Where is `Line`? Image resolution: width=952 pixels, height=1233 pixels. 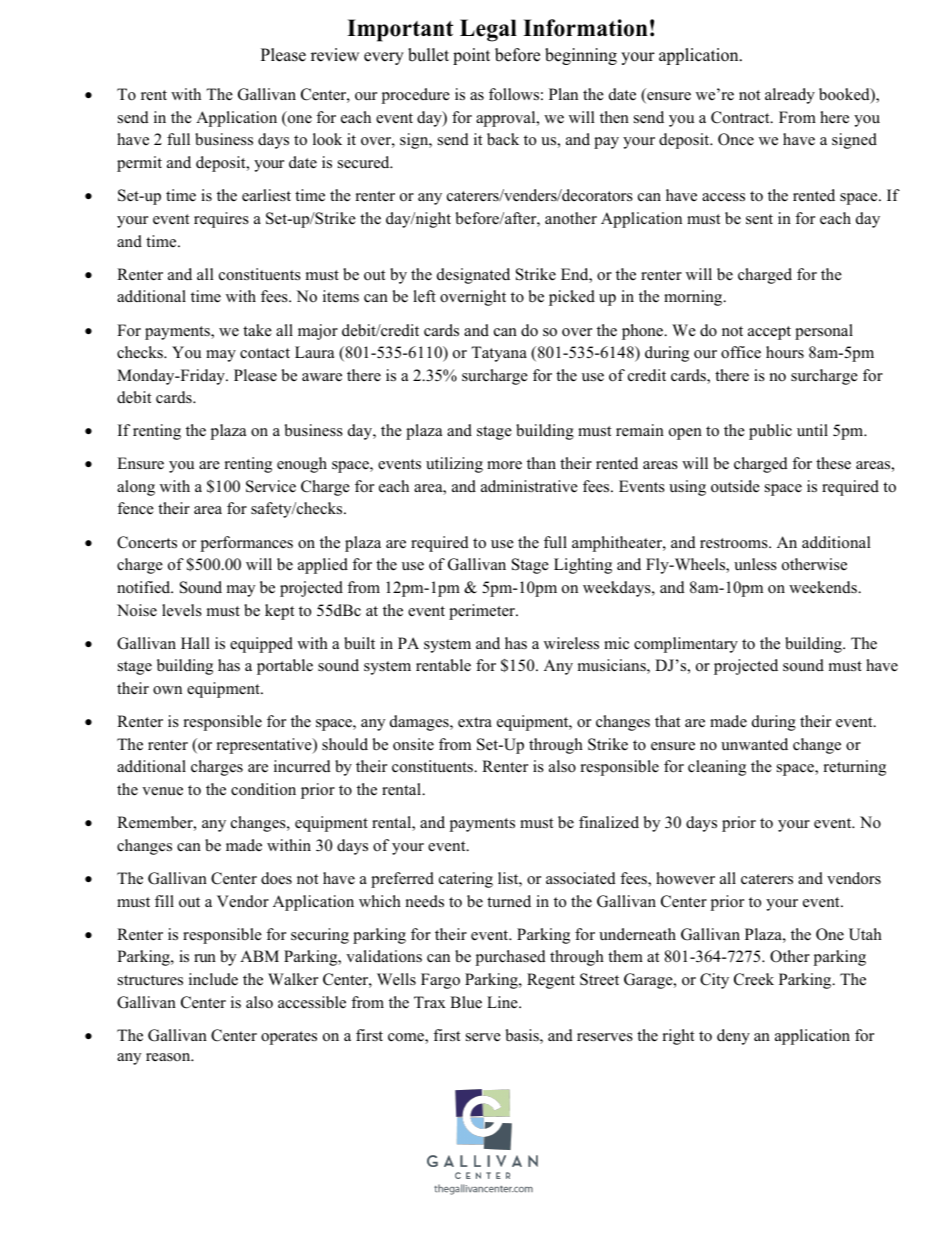
Line is located at coordinates (503, 1002).
